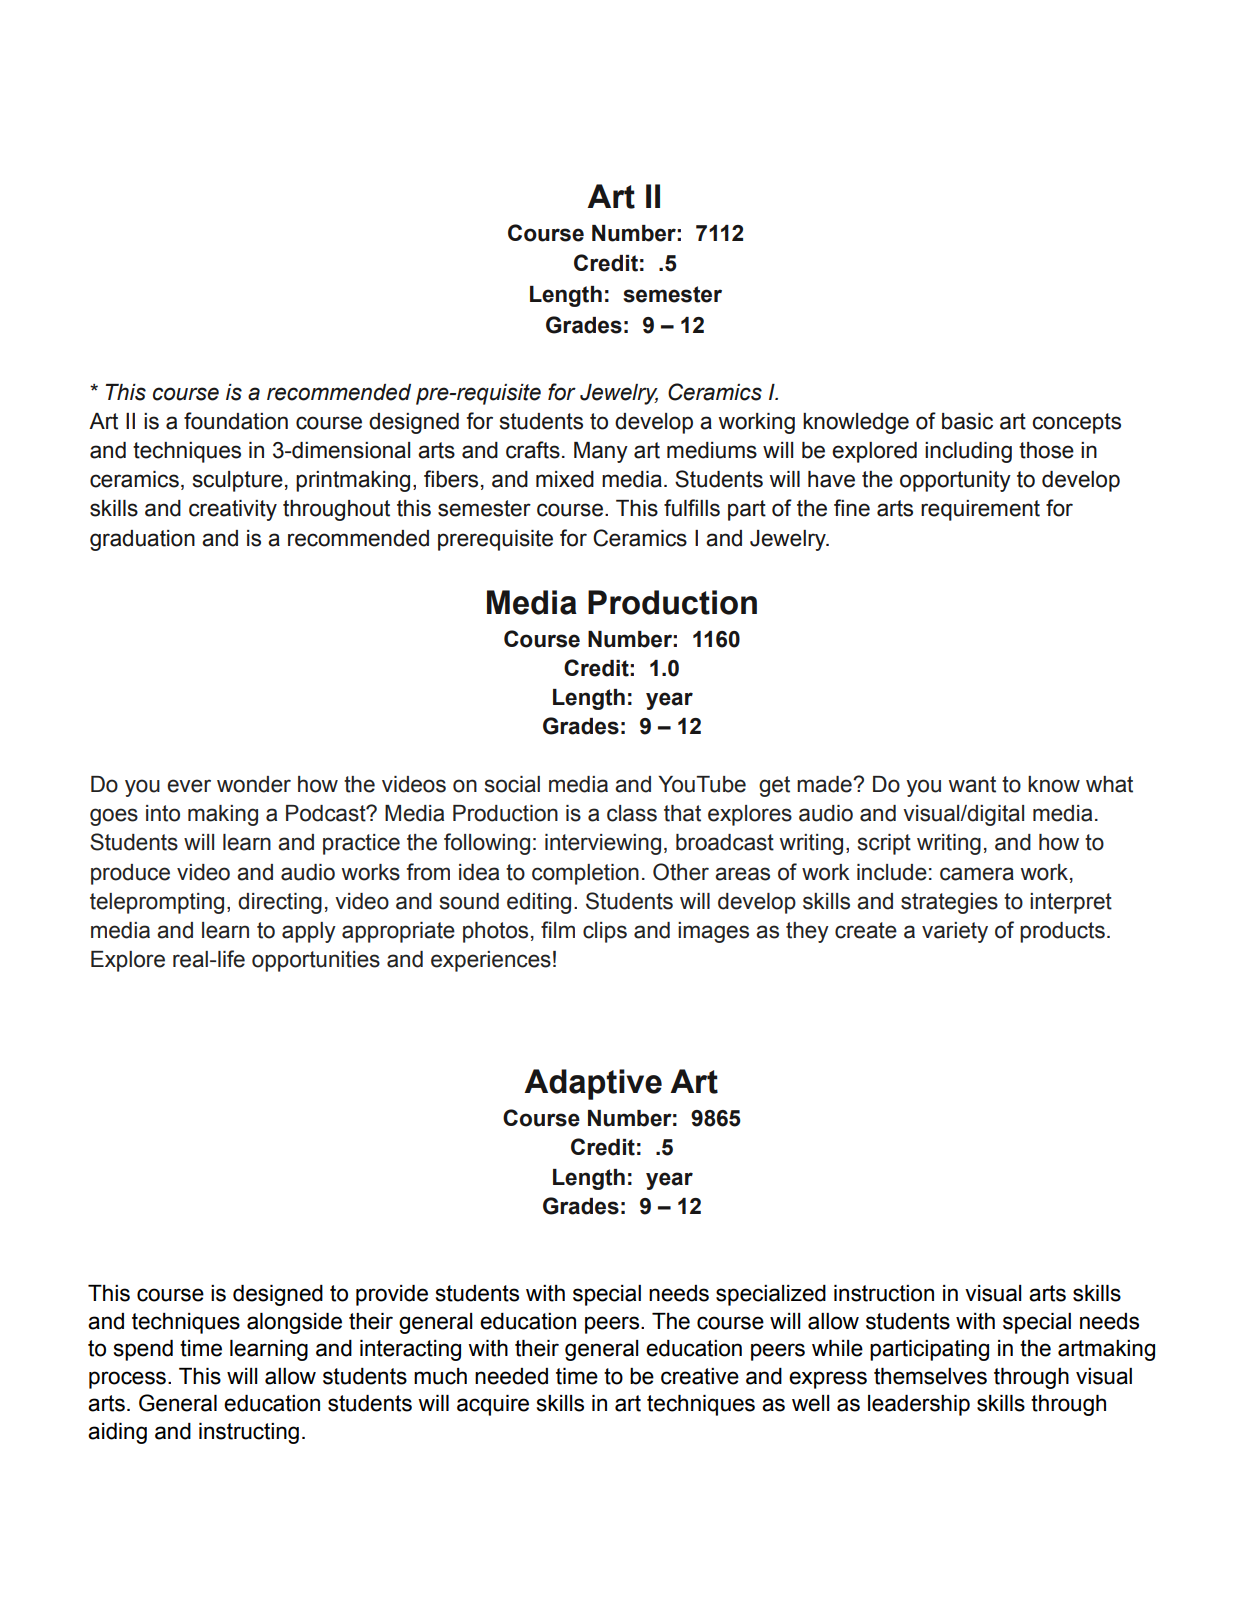  I want to click on variety, so click(955, 932).
